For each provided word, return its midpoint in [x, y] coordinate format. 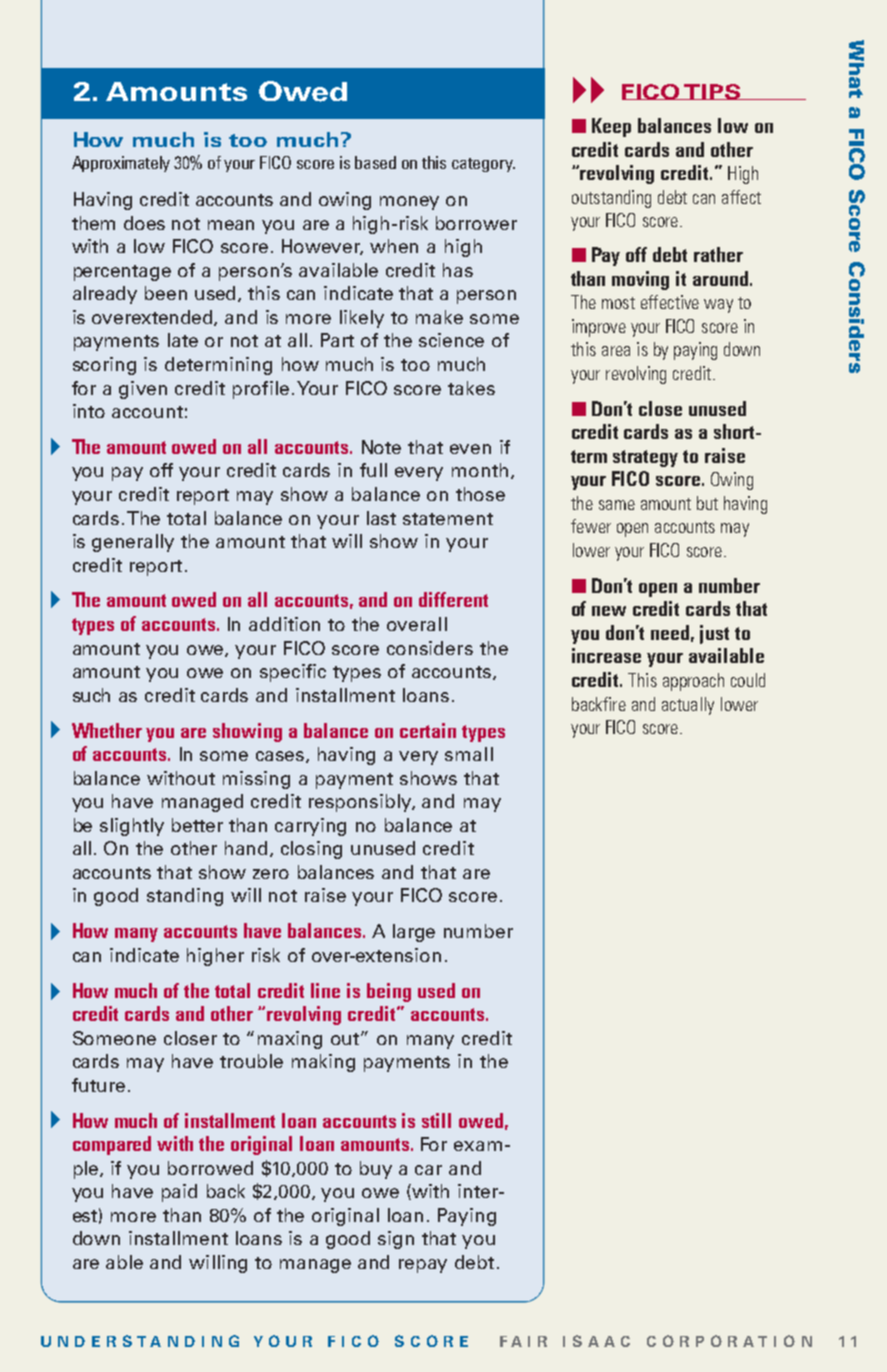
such [91, 695]
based [375, 162]
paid [179, 1193]
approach [693, 682]
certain [428, 730]
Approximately [121, 164]
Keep [611, 127]
